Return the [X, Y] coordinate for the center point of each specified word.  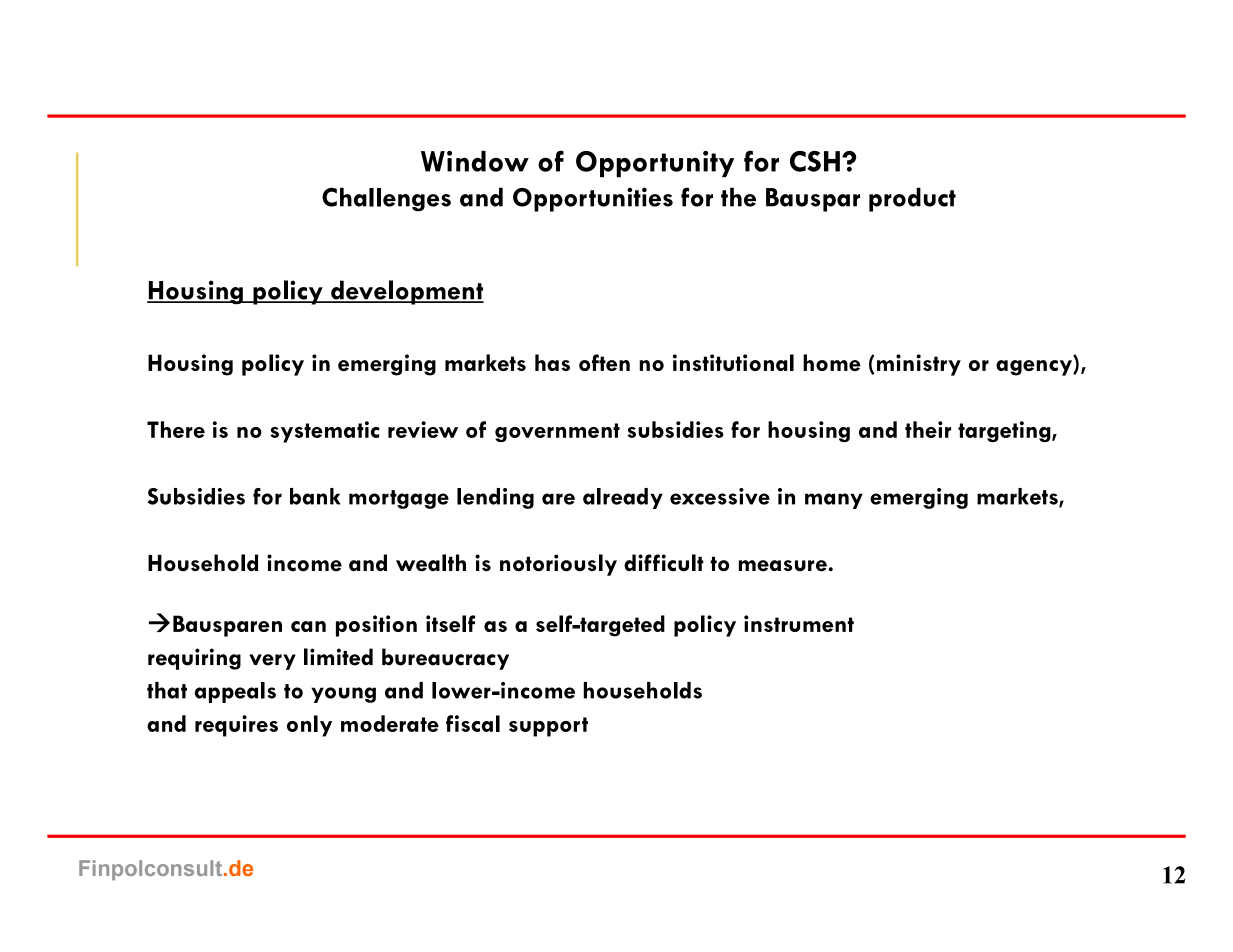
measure [784, 566]
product [912, 199]
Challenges [386, 199]
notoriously [558, 565]
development [406, 292]
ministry [919, 365]
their [928, 429]
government [557, 432]
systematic [324, 432]
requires [236, 726]
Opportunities [593, 199]
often [604, 362]
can [308, 626]
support [548, 727]
